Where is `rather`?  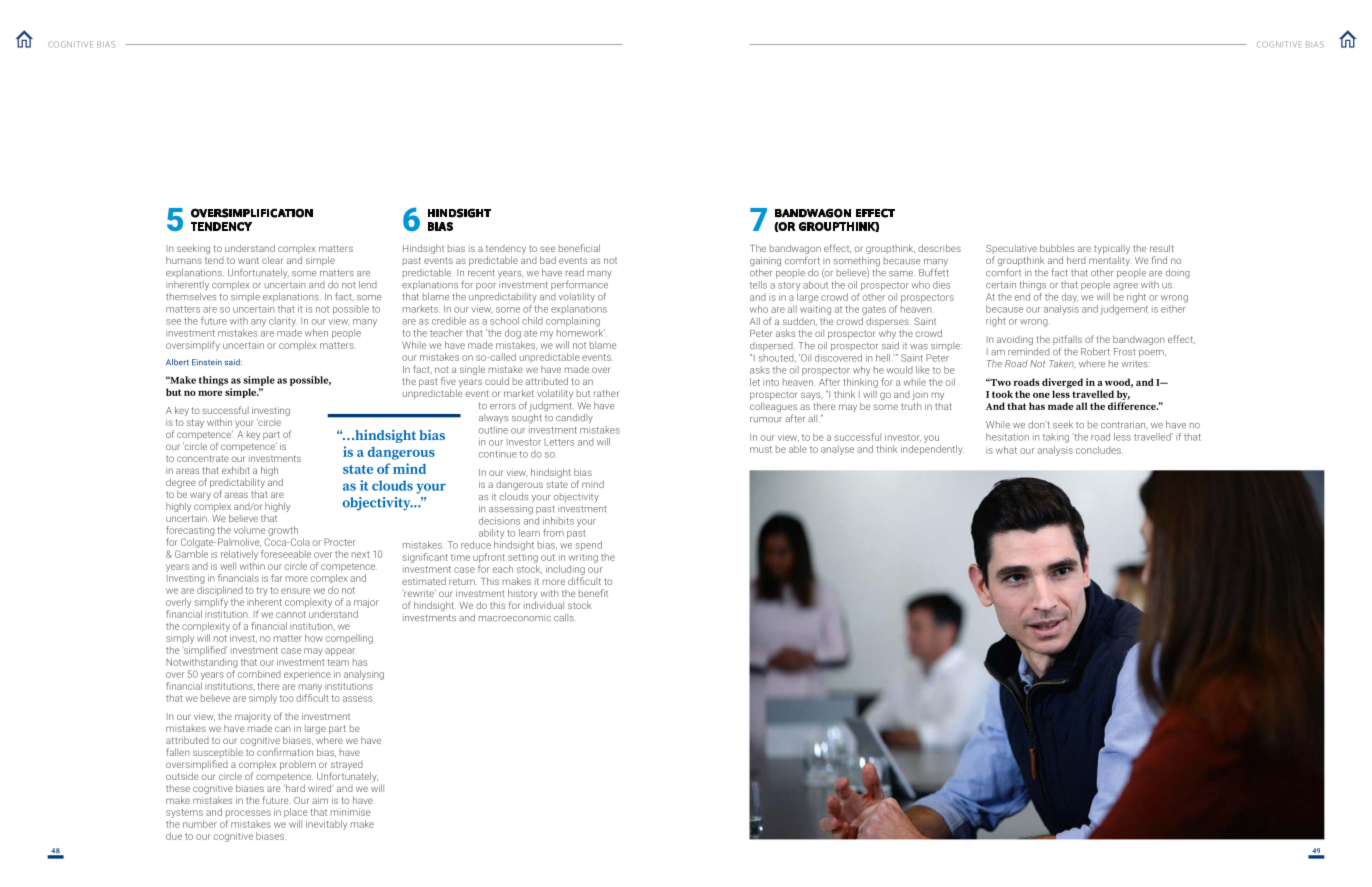 rather is located at coordinates (606, 393).
